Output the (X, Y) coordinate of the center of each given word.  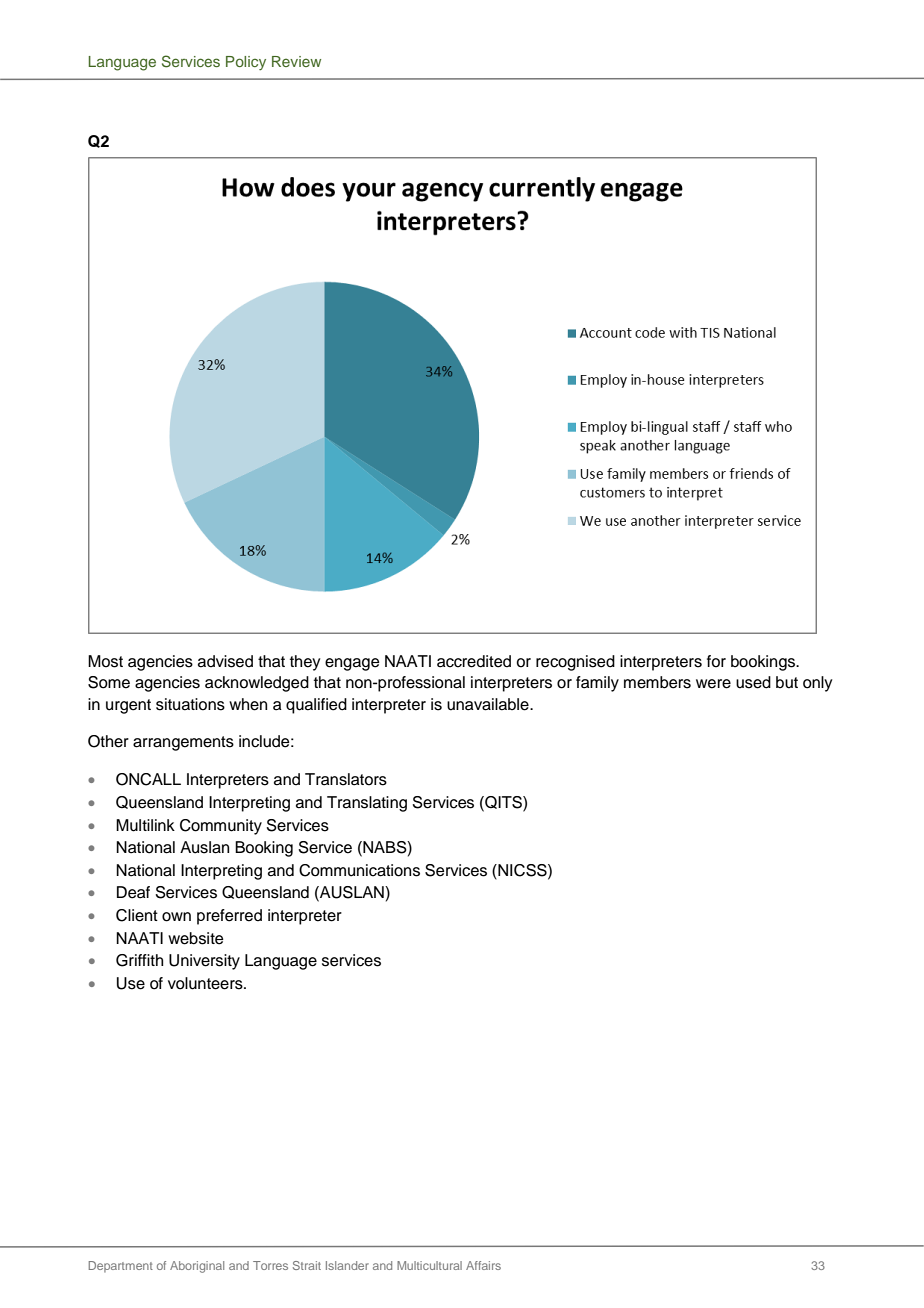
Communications (359, 870)
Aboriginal (197, 1267)
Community (221, 827)
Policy (246, 63)
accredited (474, 661)
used (753, 682)
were (713, 684)
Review (296, 61)
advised (225, 661)
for (716, 661)
